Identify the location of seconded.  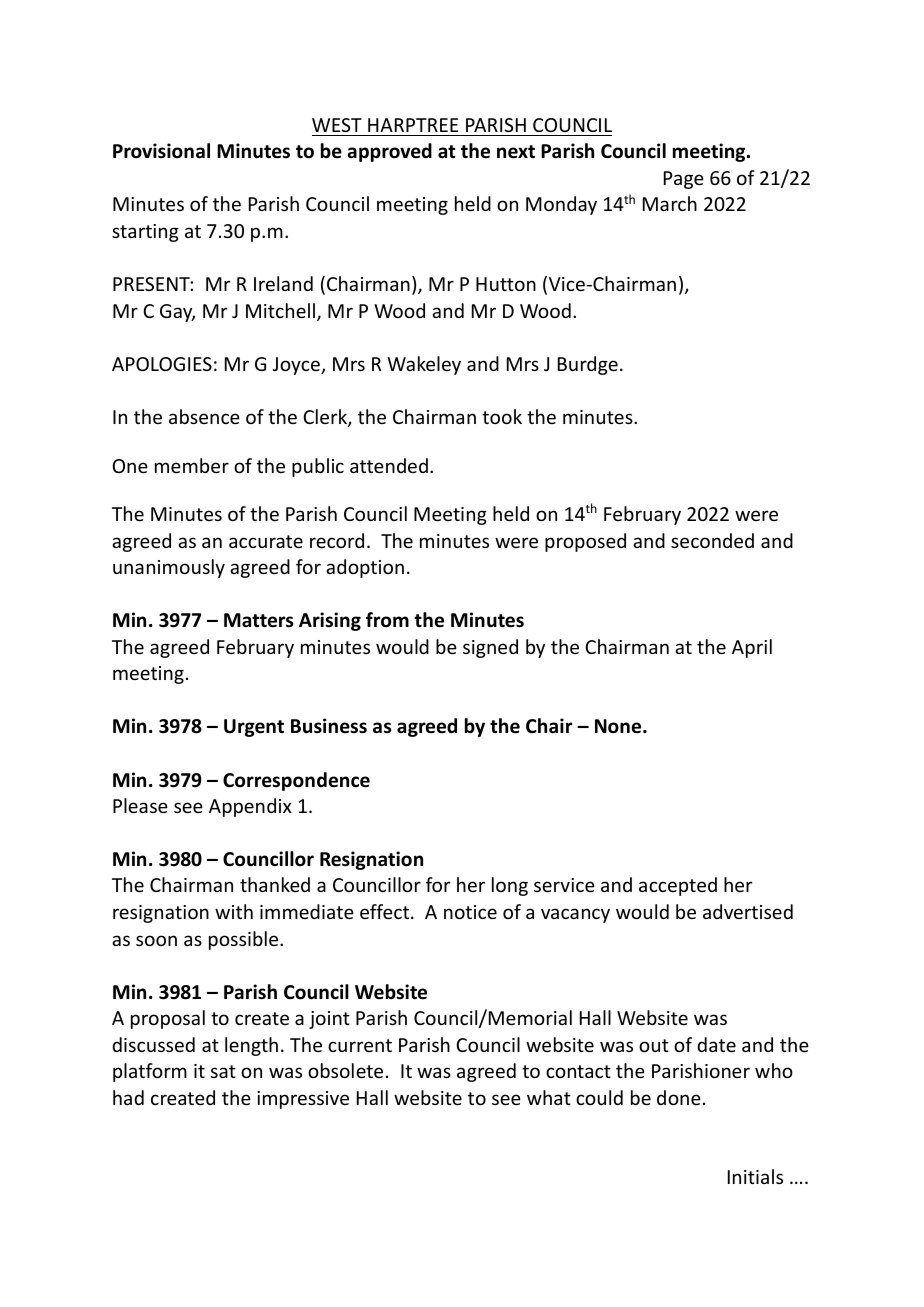
(712, 540).
